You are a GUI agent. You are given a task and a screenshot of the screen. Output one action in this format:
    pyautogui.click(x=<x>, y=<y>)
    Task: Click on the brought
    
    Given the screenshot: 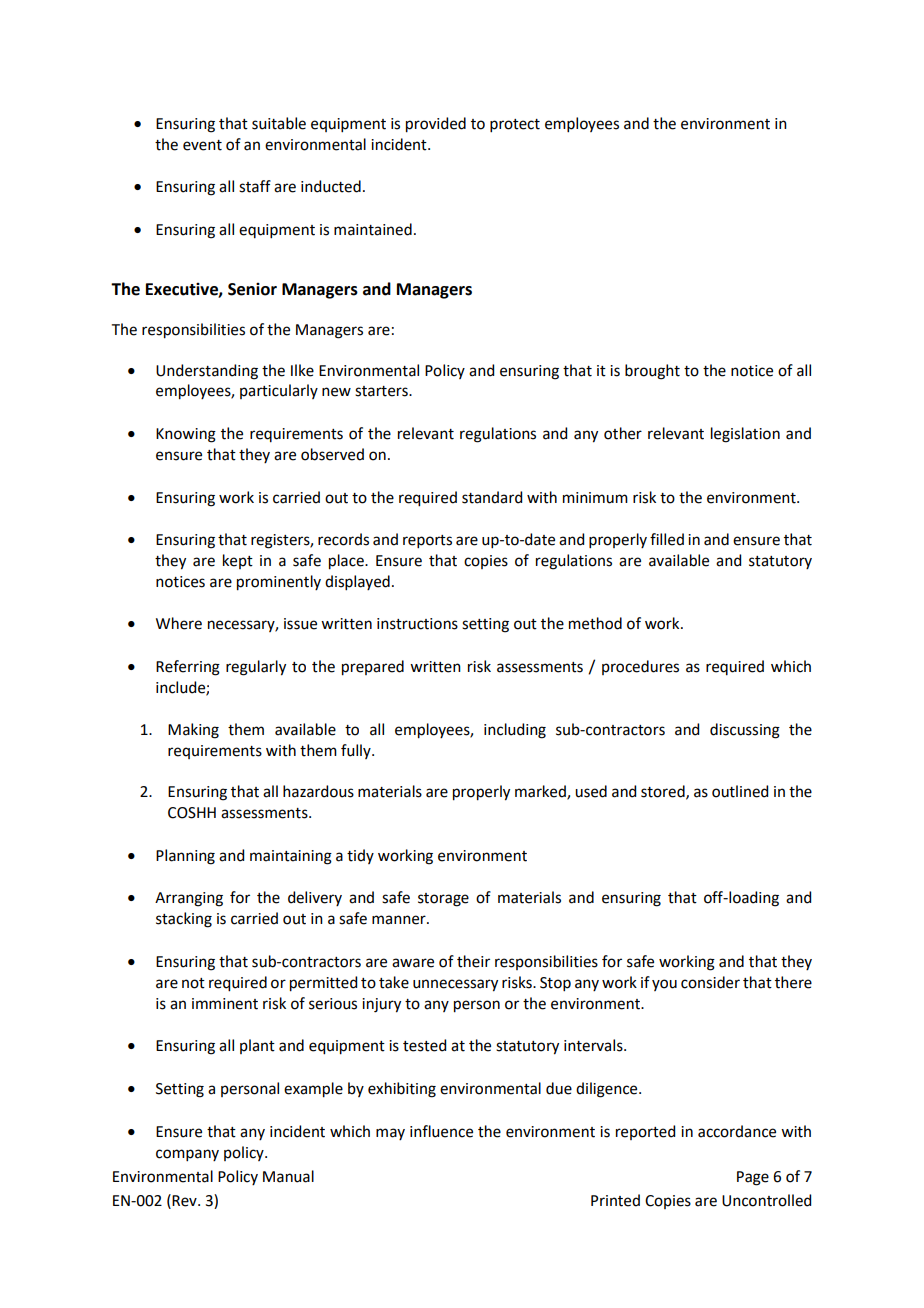 What is the action you would take?
    pyautogui.click(x=652, y=372)
